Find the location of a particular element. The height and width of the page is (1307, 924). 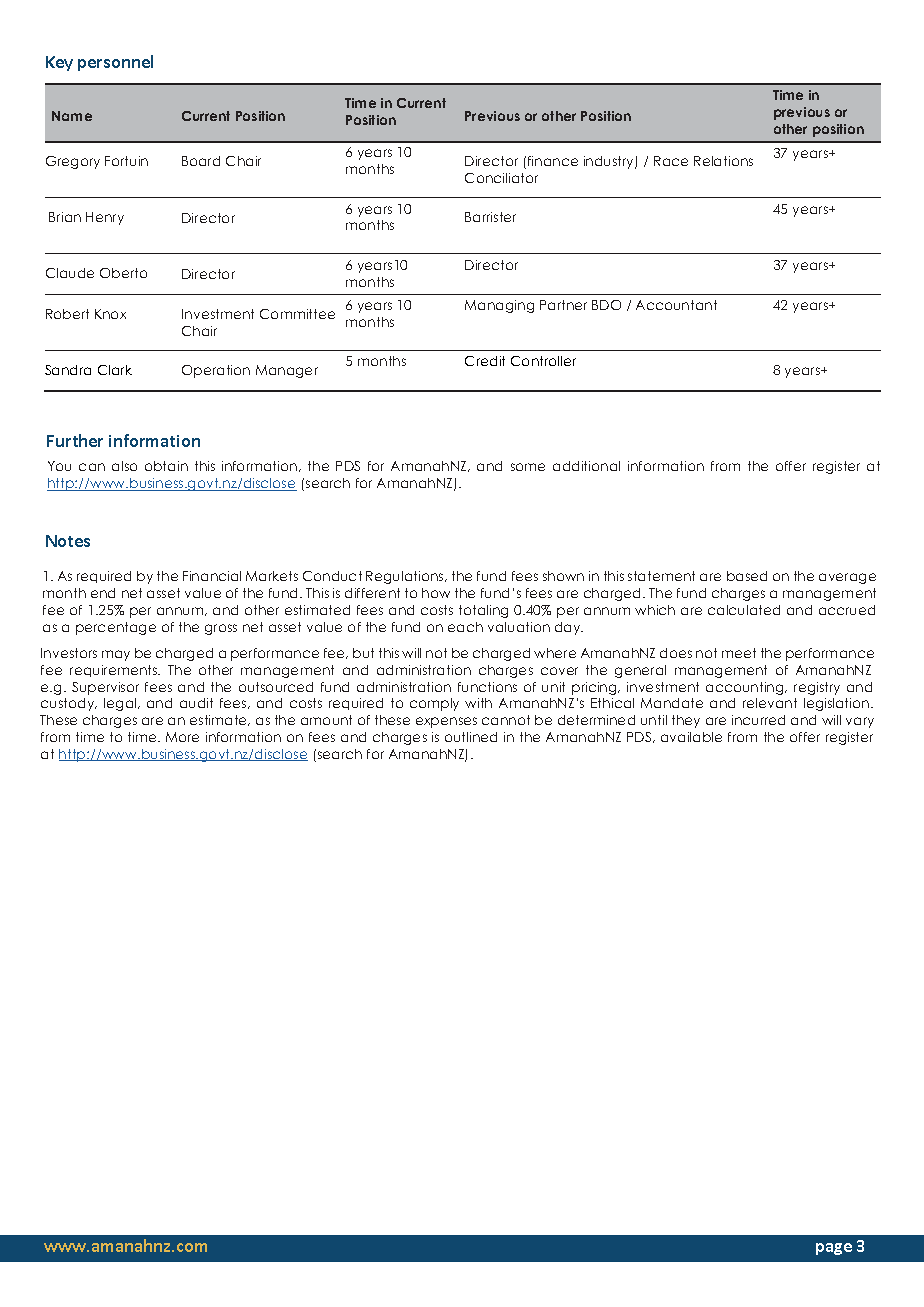

Conciliator is located at coordinates (501, 178).
